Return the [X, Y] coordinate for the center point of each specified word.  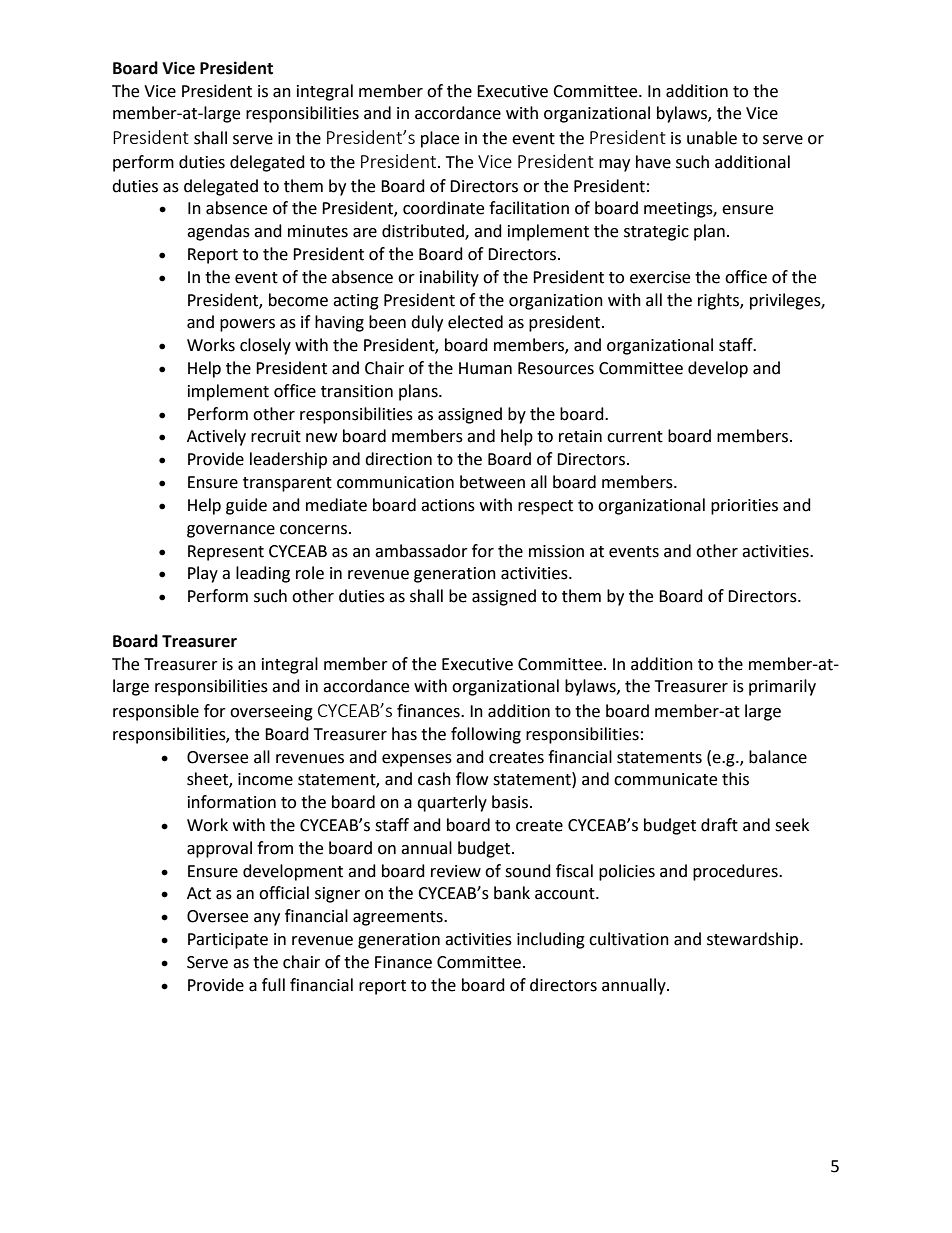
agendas [218, 232]
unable [712, 138]
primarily [782, 687]
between [492, 482]
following [486, 735]
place [440, 139]
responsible [156, 712]
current [635, 437]
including [551, 940]
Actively [216, 437]
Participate [228, 941]
